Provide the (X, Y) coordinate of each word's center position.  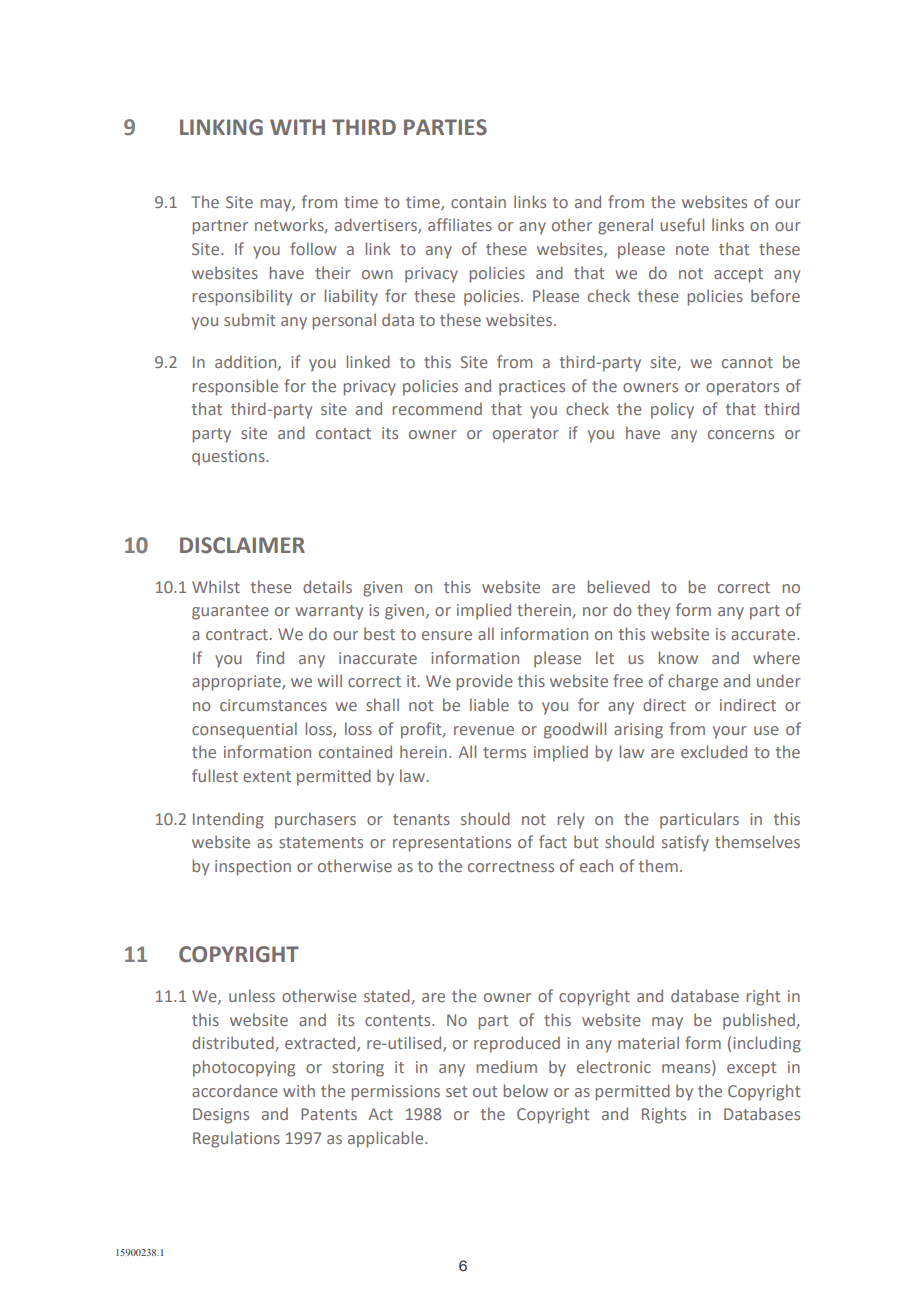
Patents (329, 1114)
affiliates (460, 224)
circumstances (273, 705)
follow (313, 248)
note (692, 249)
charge (693, 682)
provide (485, 682)
